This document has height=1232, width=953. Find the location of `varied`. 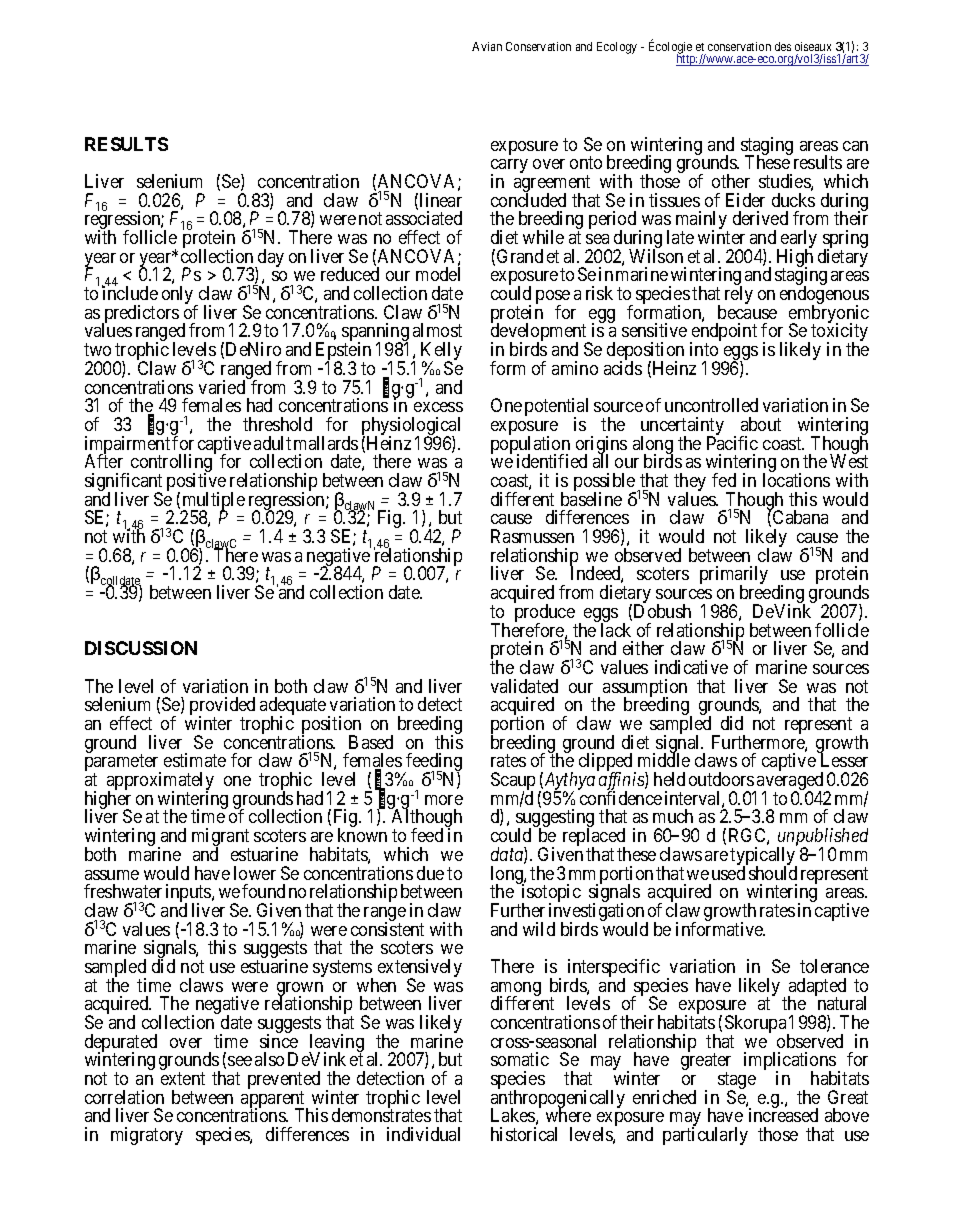

varied is located at coordinates (222, 387).
